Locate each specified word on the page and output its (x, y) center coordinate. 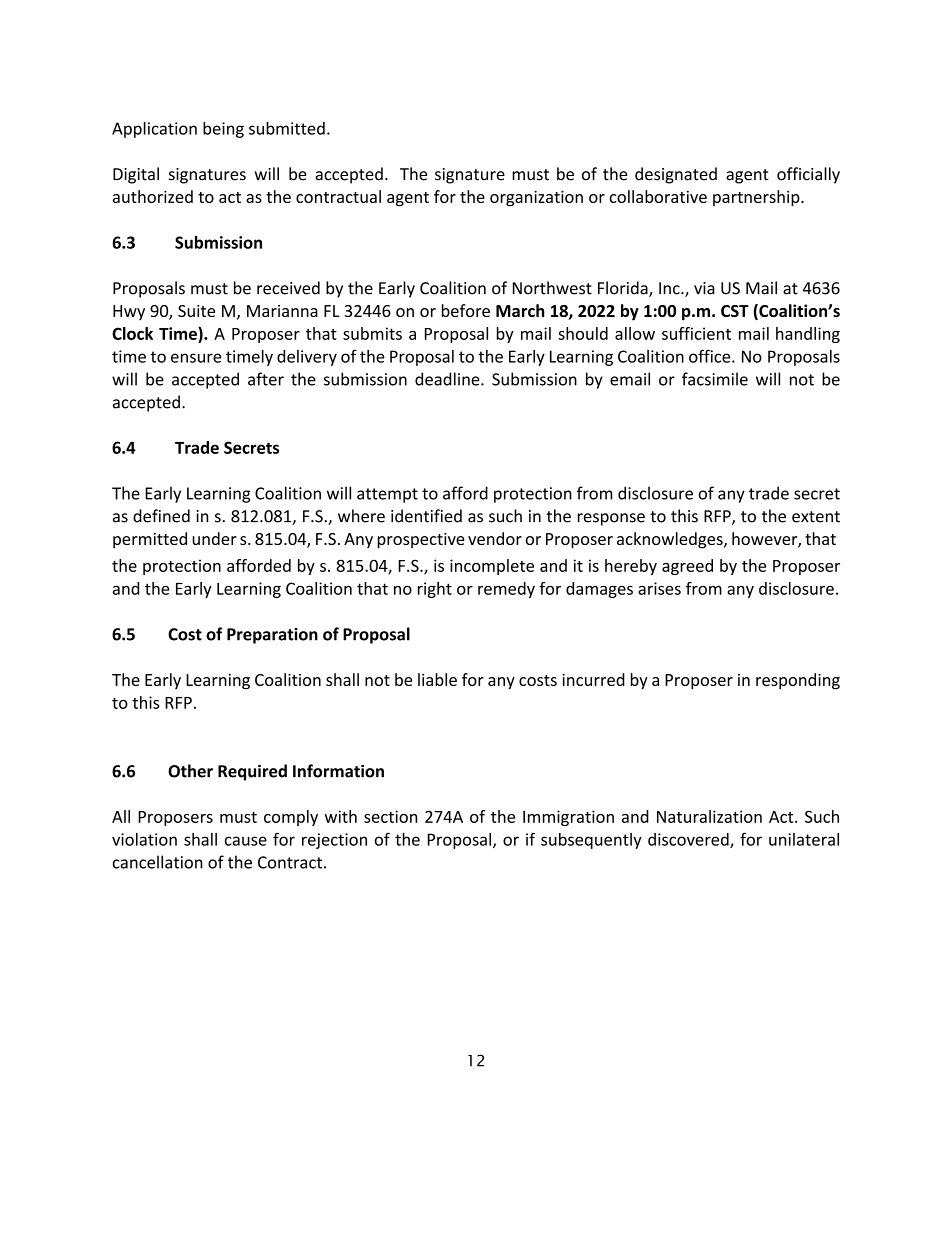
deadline (448, 379)
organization (536, 198)
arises (659, 588)
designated (676, 175)
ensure (196, 358)
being (223, 130)
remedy (506, 590)
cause (246, 841)
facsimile (715, 379)
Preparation (272, 636)
